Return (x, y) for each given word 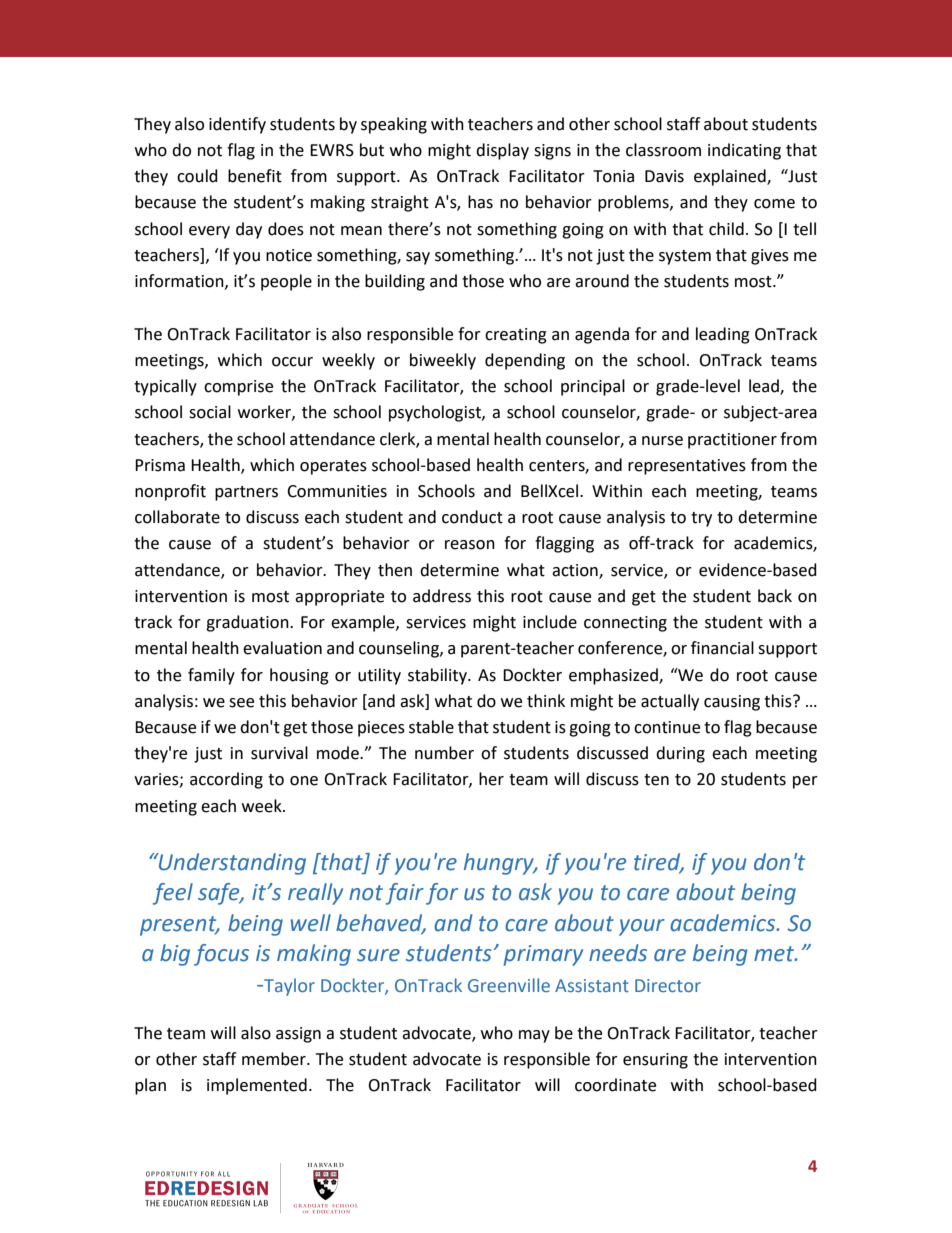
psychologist (436, 413)
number (444, 753)
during (680, 754)
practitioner (732, 441)
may (534, 1036)
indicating (744, 151)
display (502, 151)
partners (246, 493)
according (226, 780)
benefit (255, 176)
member (275, 1059)
